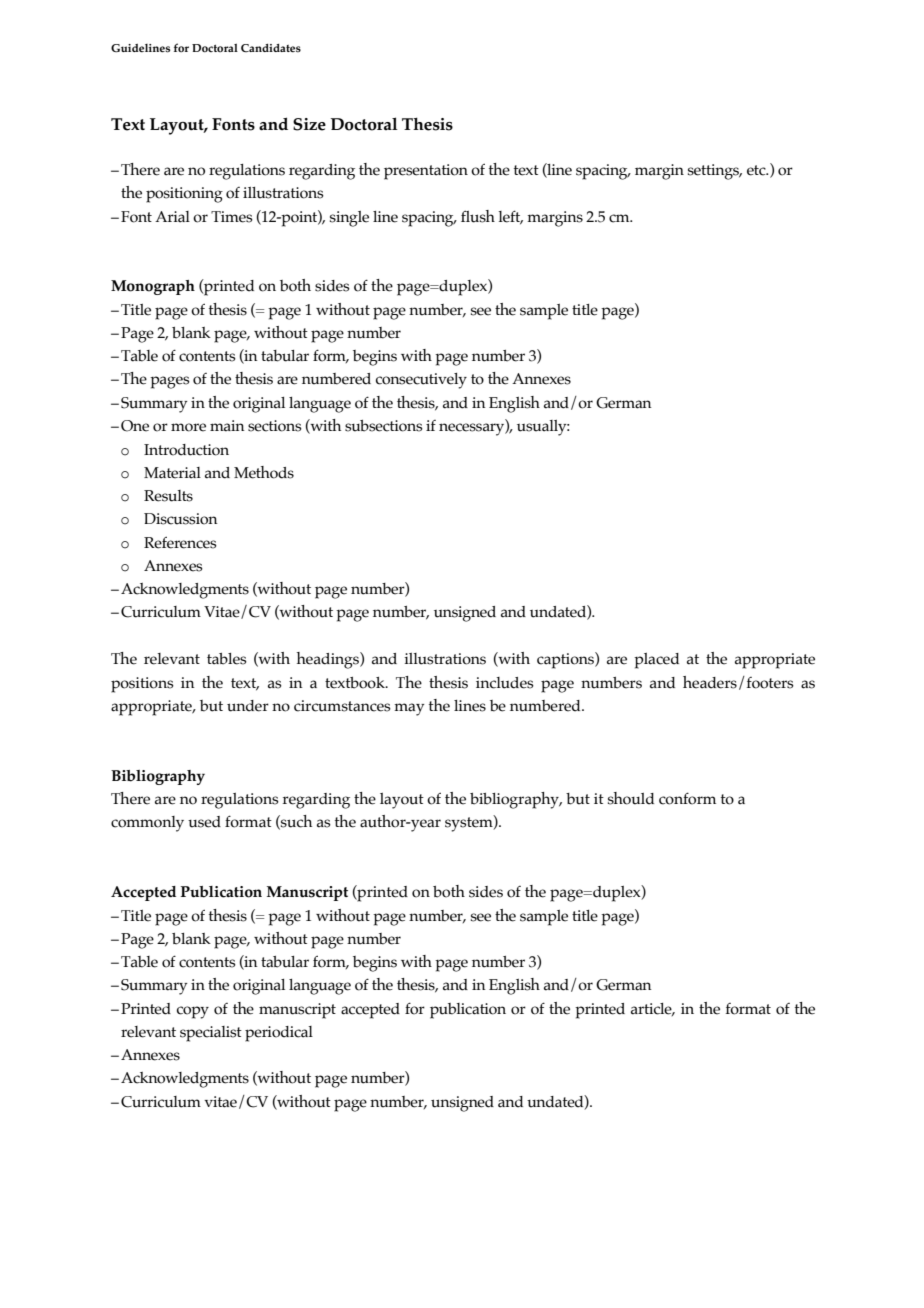 The image size is (924, 1308). Describe the element at coordinates (421, 381) in the screenshot. I see `consecutively` at that location.
